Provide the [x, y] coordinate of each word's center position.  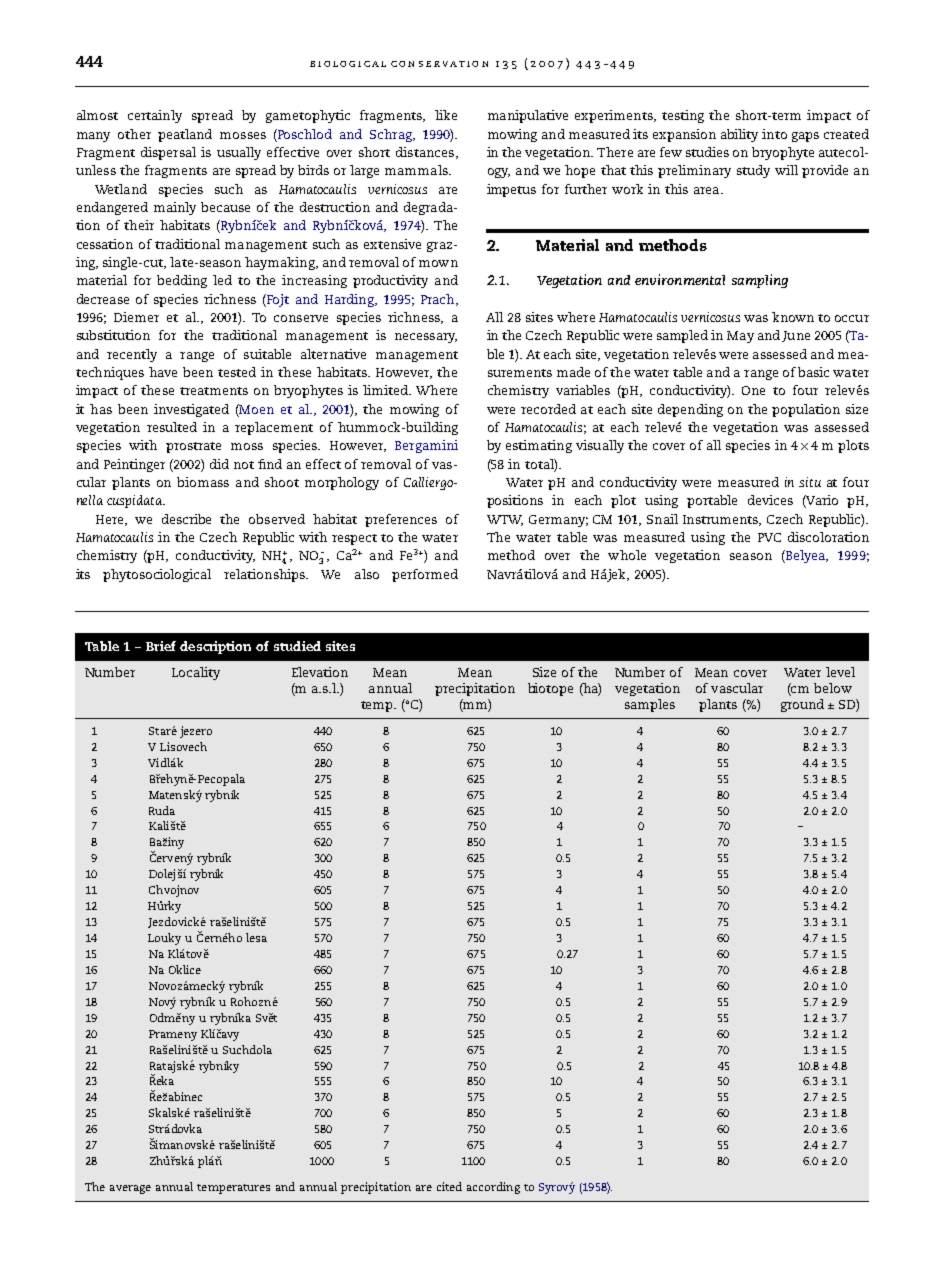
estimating [539, 446]
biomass [203, 482]
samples [650, 705]
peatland [185, 135]
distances [425, 152]
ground [802, 705]
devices [770, 500]
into [774, 134]
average [130, 1189]
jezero [196, 732]
